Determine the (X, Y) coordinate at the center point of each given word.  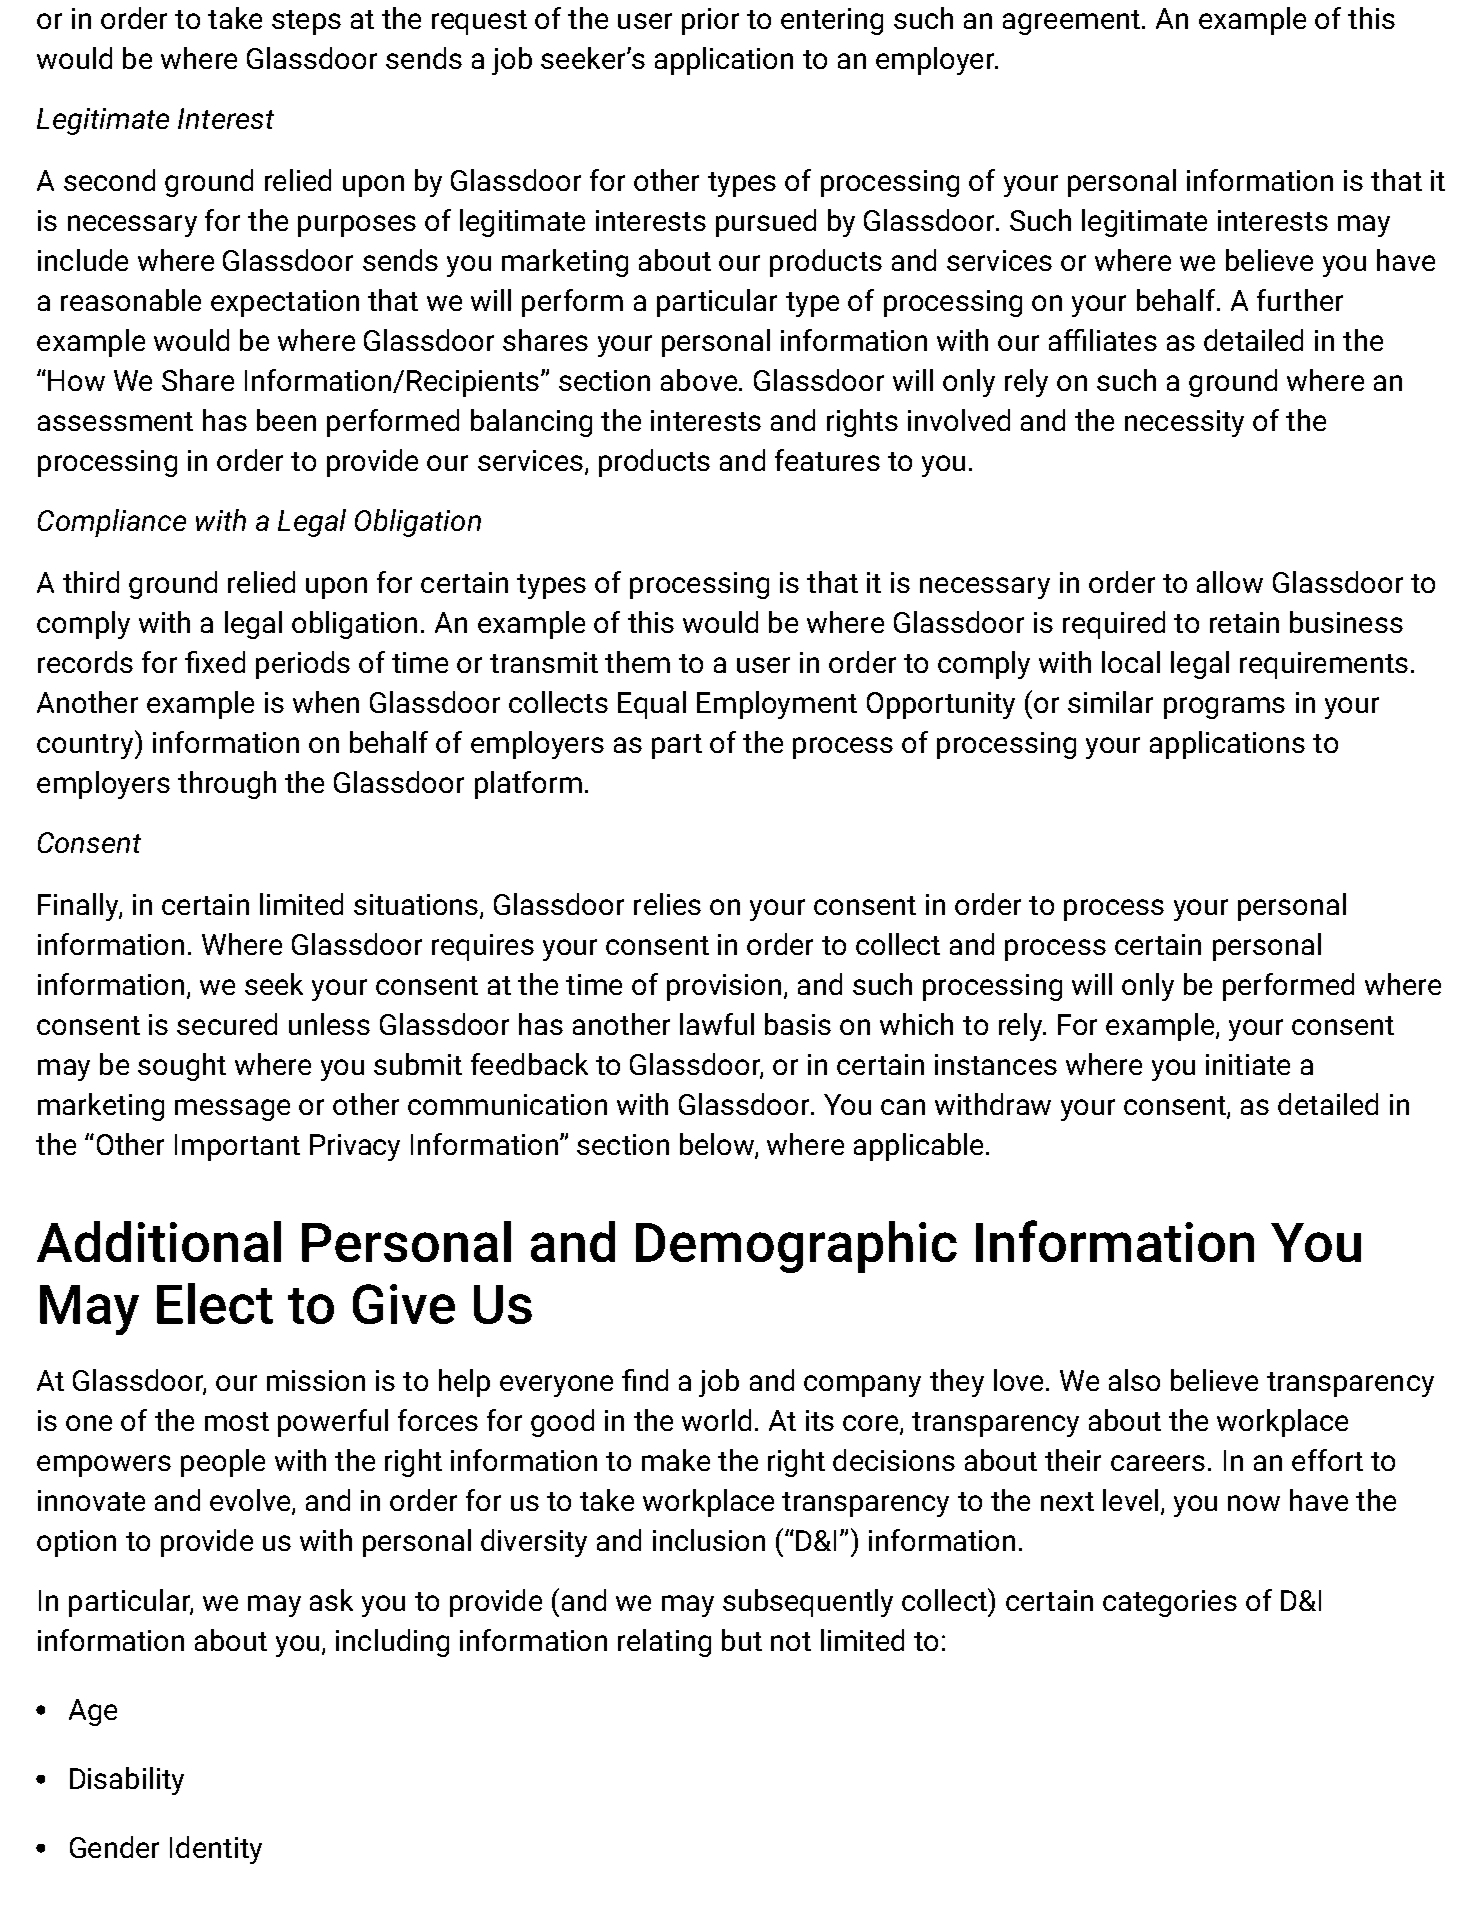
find (645, 1380)
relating (664, 1643)
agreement (1071, 22)
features (827, 460)
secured (227, 1024)
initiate (1248, 1064)
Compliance (112, 523)
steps (306, 22)
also (1134, 1380)
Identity (216, 1850)
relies (667, 904)
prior (710, 21)
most (237, 1421)
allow (1230, 582)
